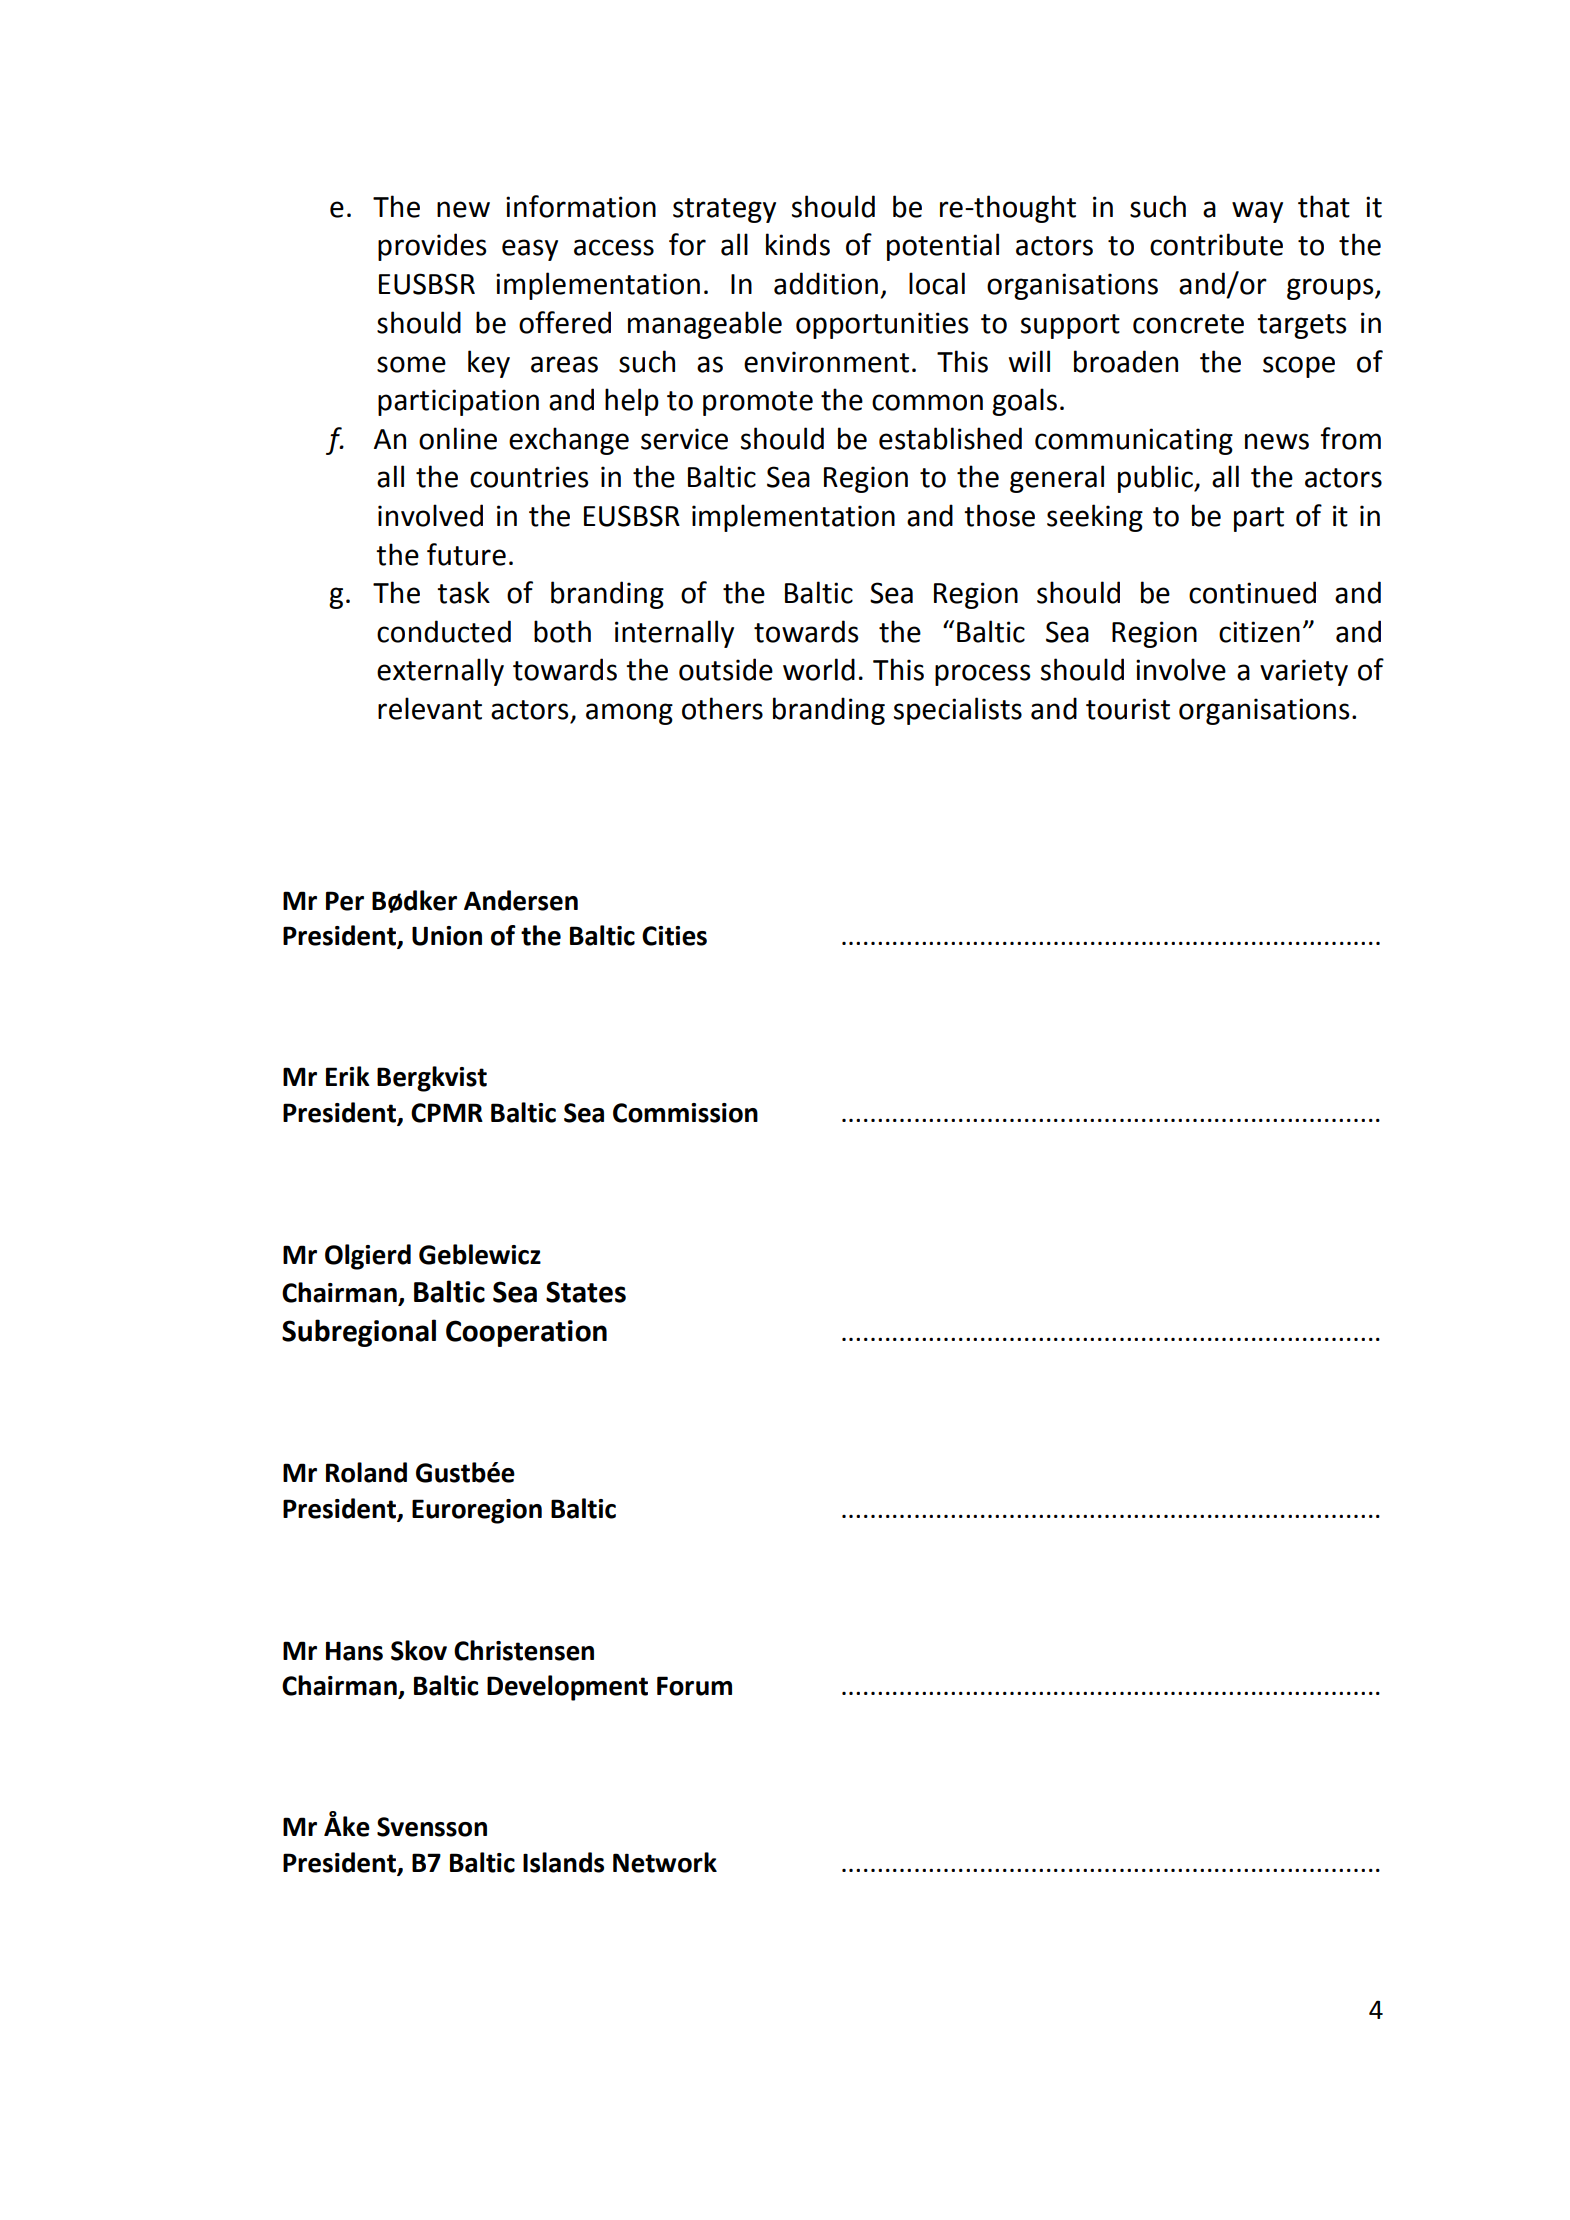 The height and width of the page is (2220, 1570). Describe the element at coordinates (1216, 244) in the page. I see `contribute` at that location.
